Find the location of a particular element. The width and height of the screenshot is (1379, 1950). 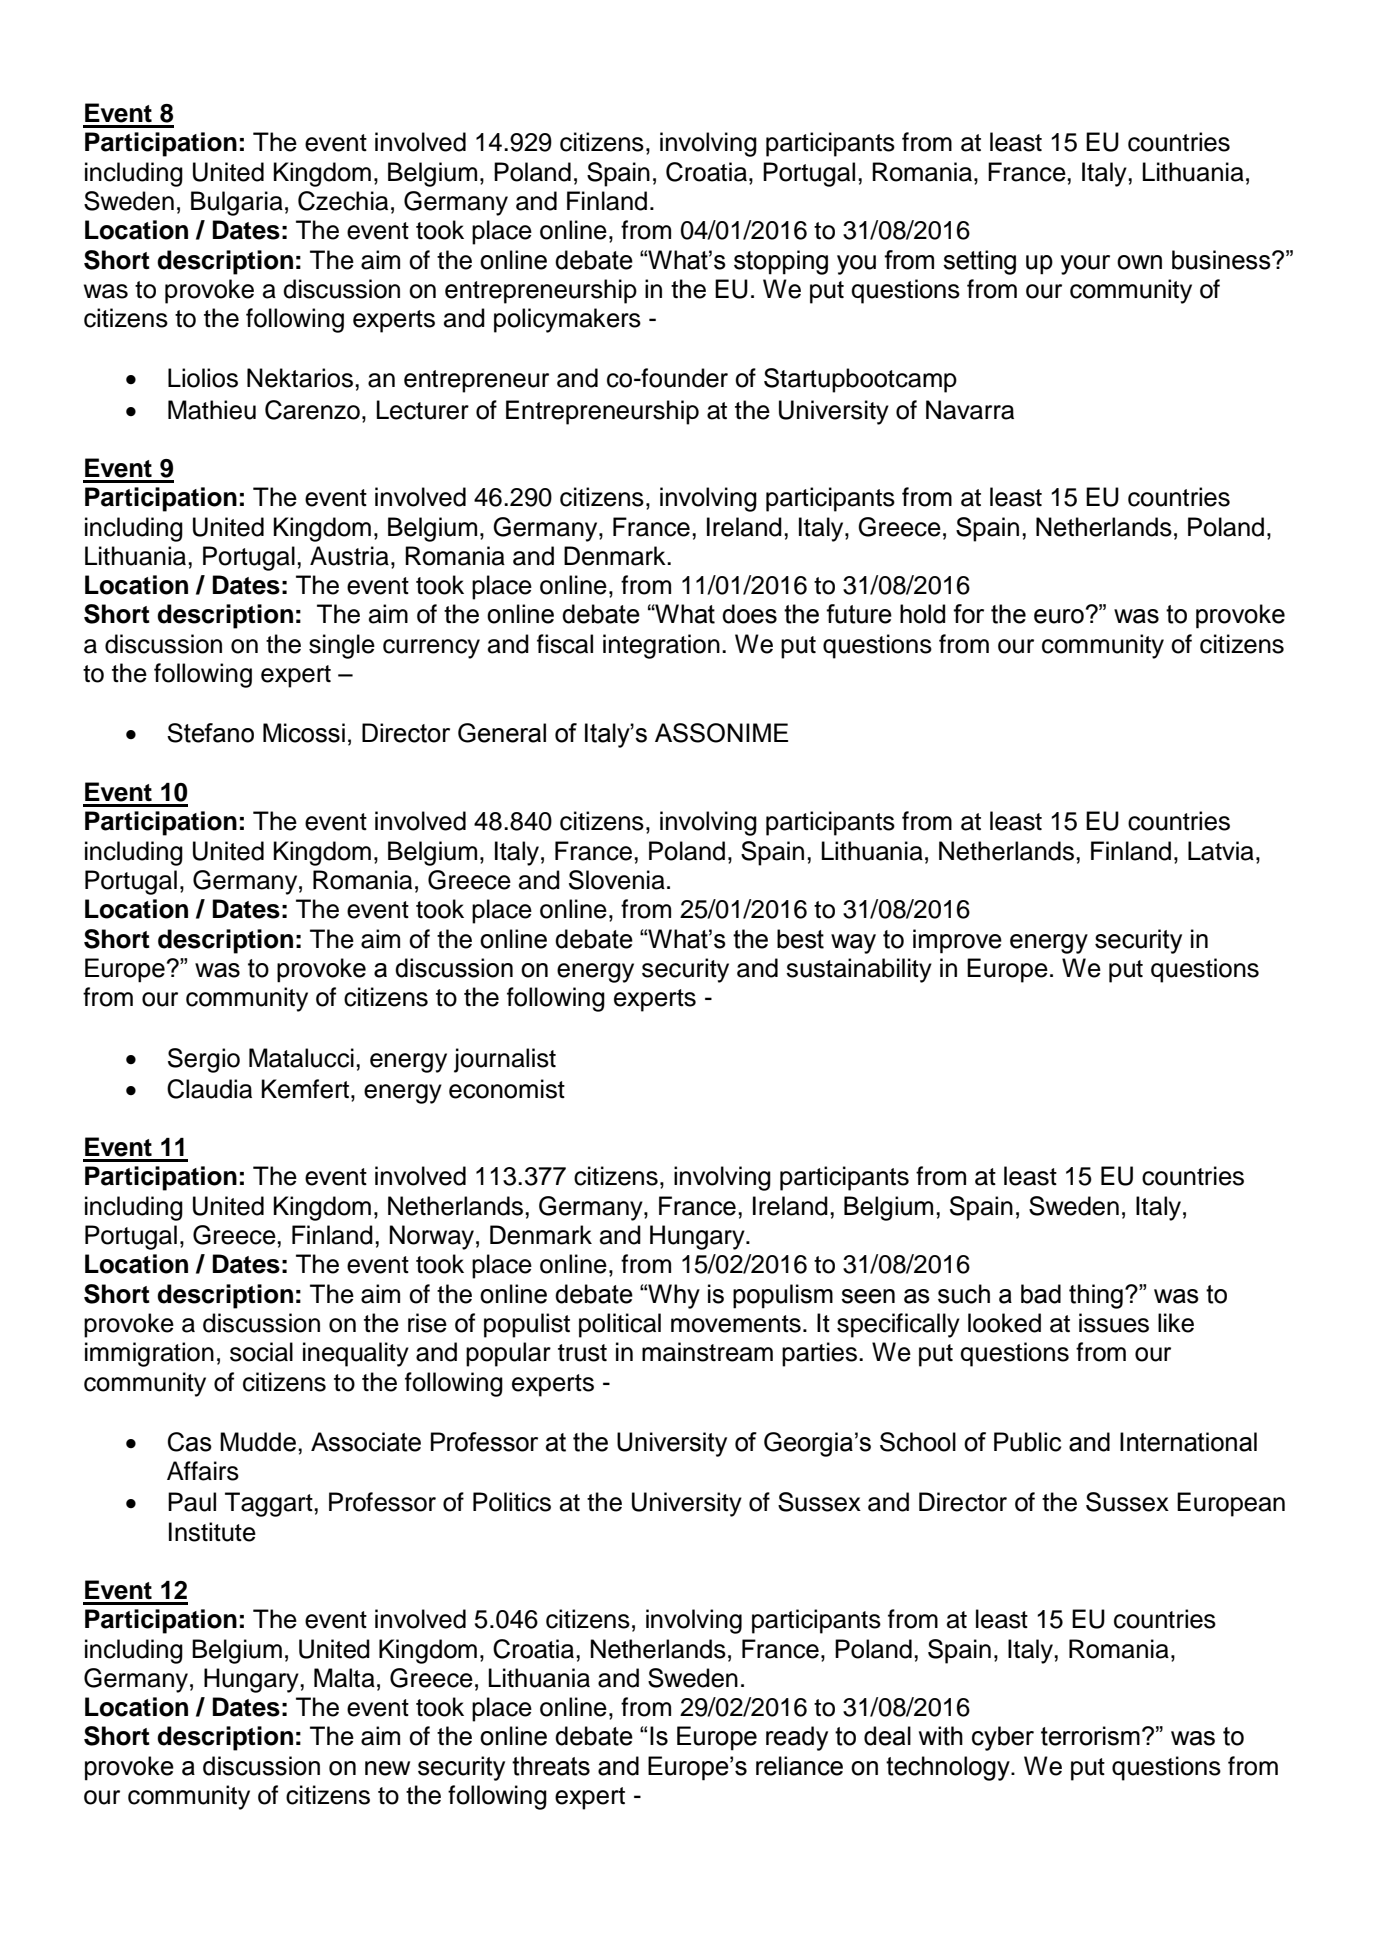

stopping is located at coordinates (781, 262).
